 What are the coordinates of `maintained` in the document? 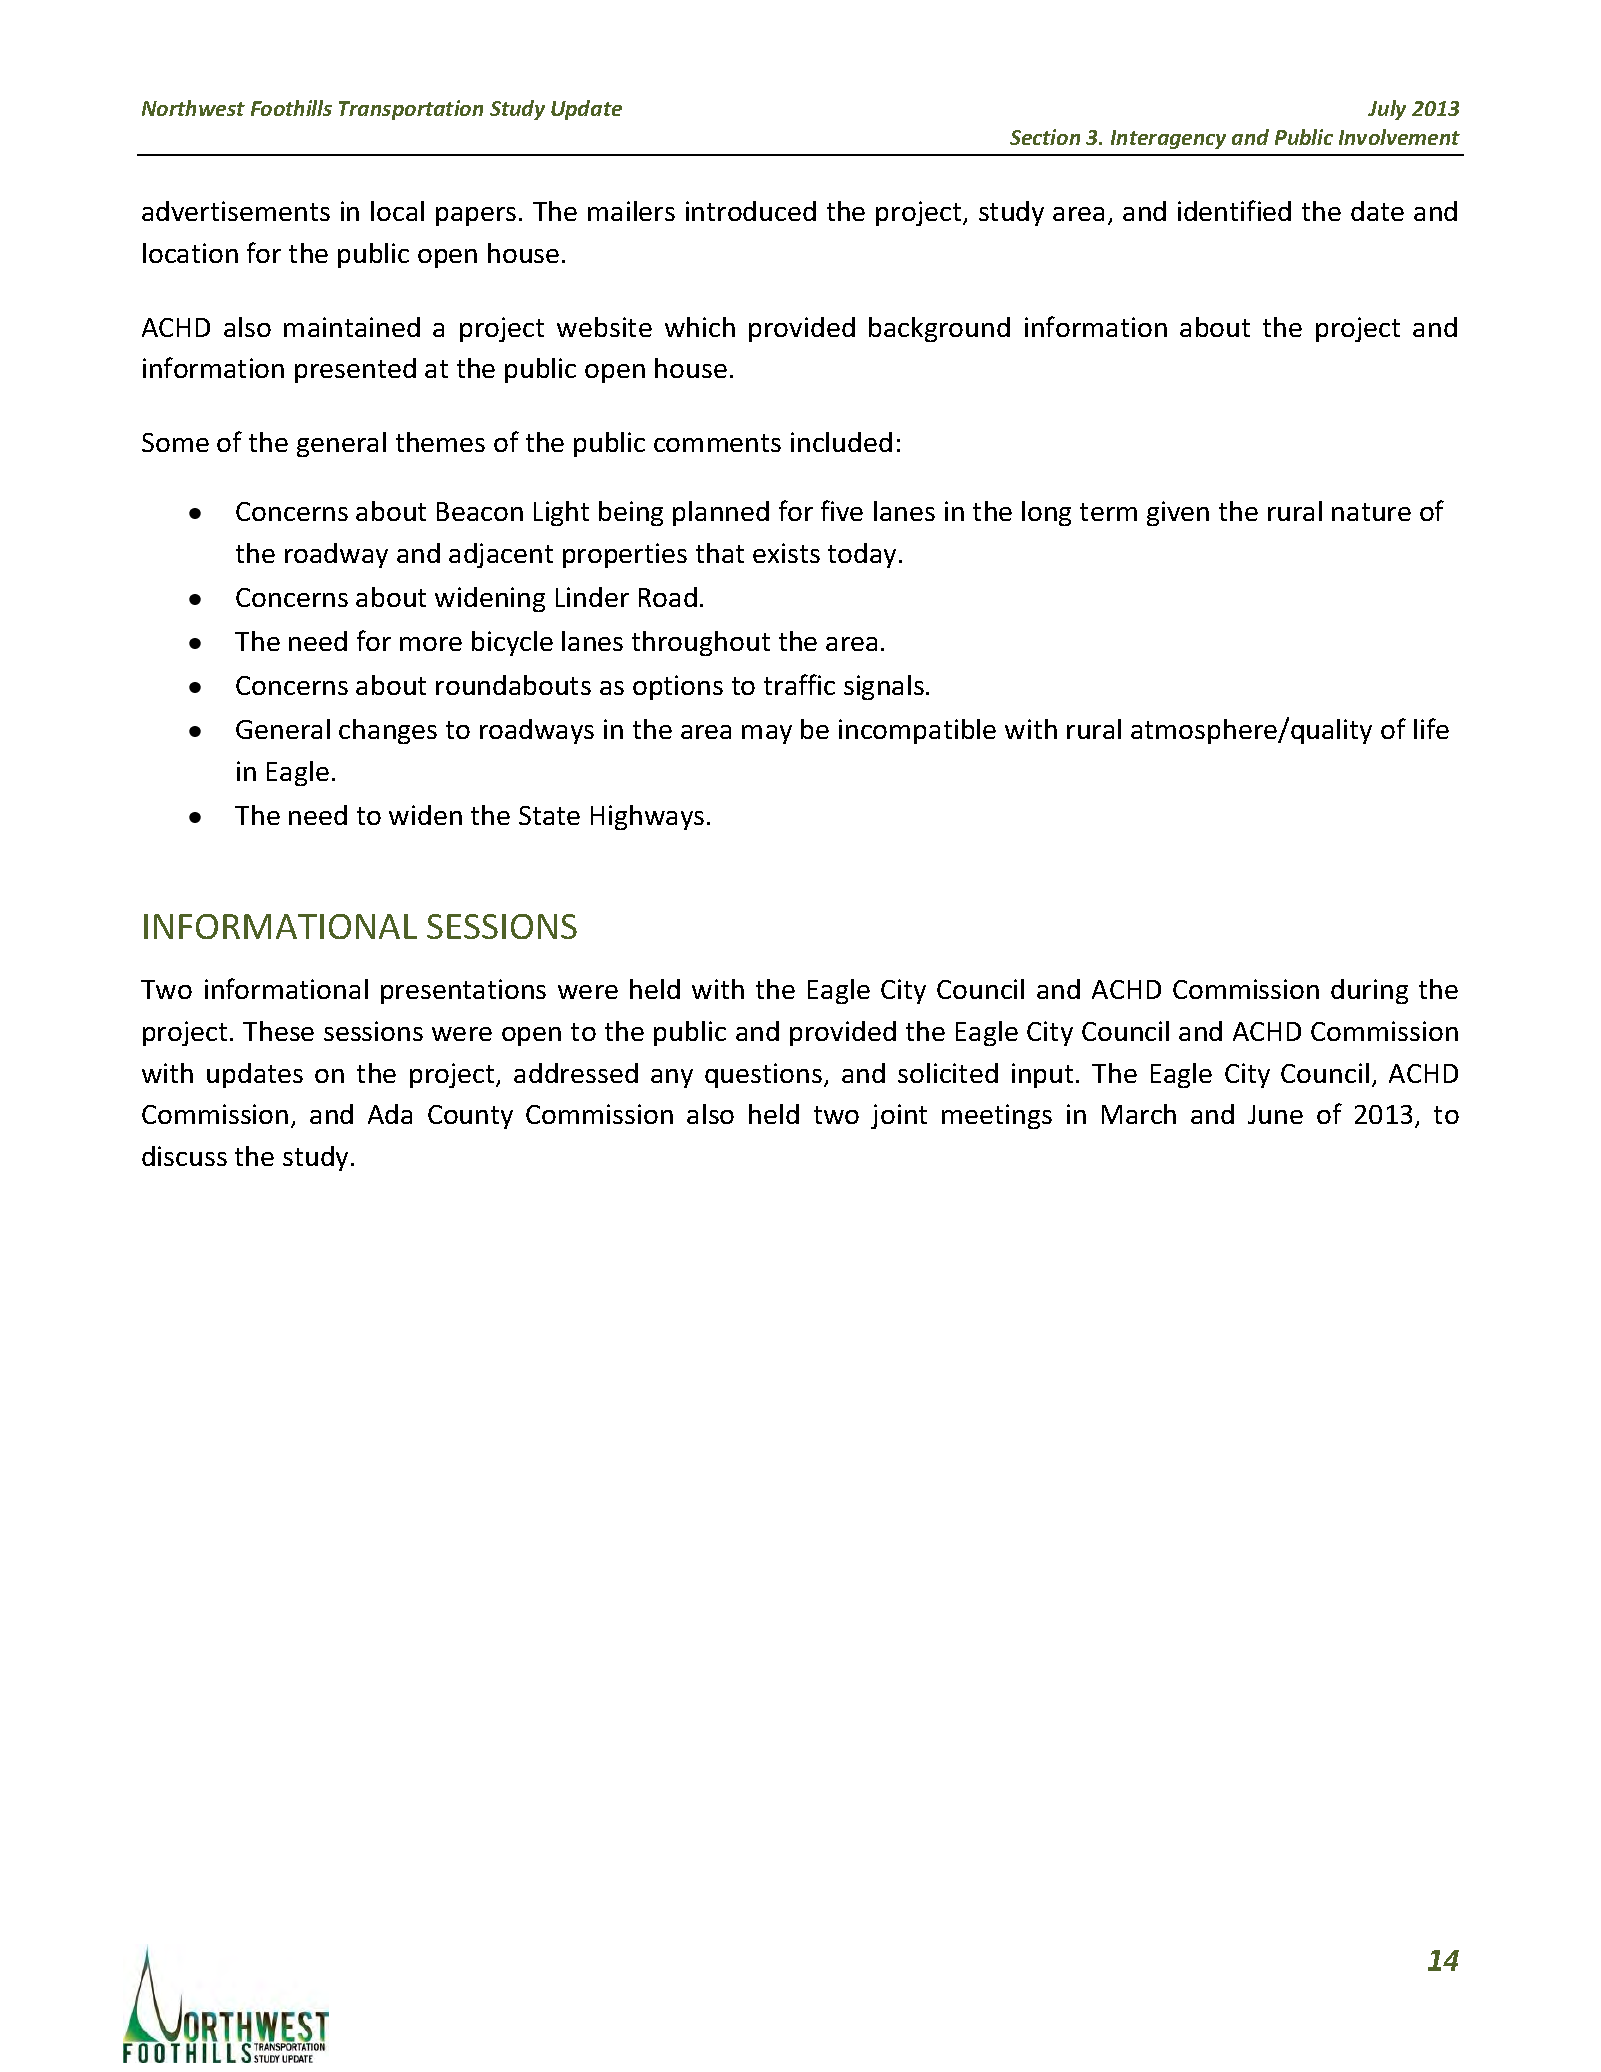 It's located at (352, 327).
